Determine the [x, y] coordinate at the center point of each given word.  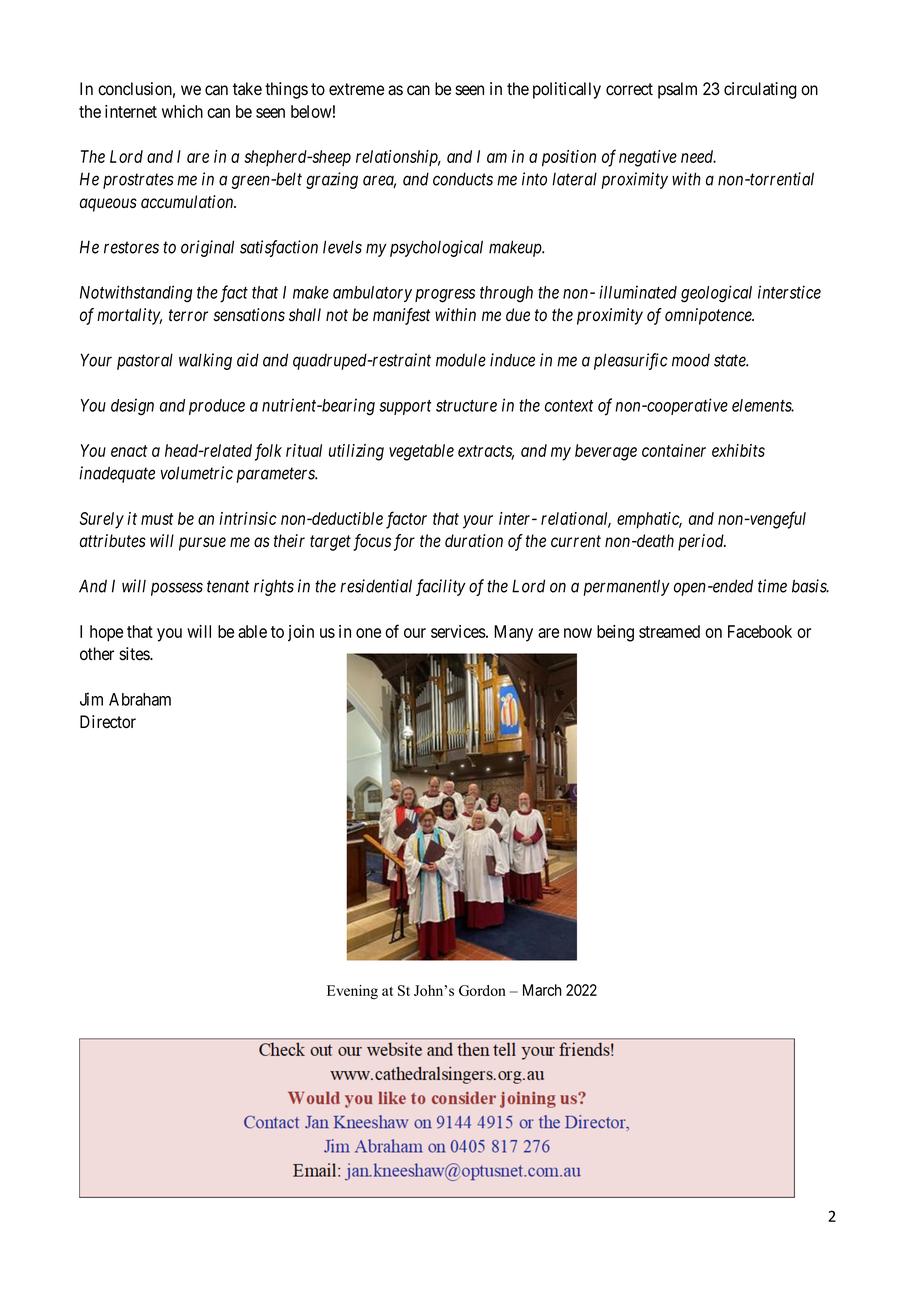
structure [466, 406]
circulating [760, 90]
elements [763, 405]
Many [513, 633]
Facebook [760, 631]
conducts [463, 179]
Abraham [140, 699]
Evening [352, 992]
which [182, 111]
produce [217, 407]
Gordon [482, 990]
